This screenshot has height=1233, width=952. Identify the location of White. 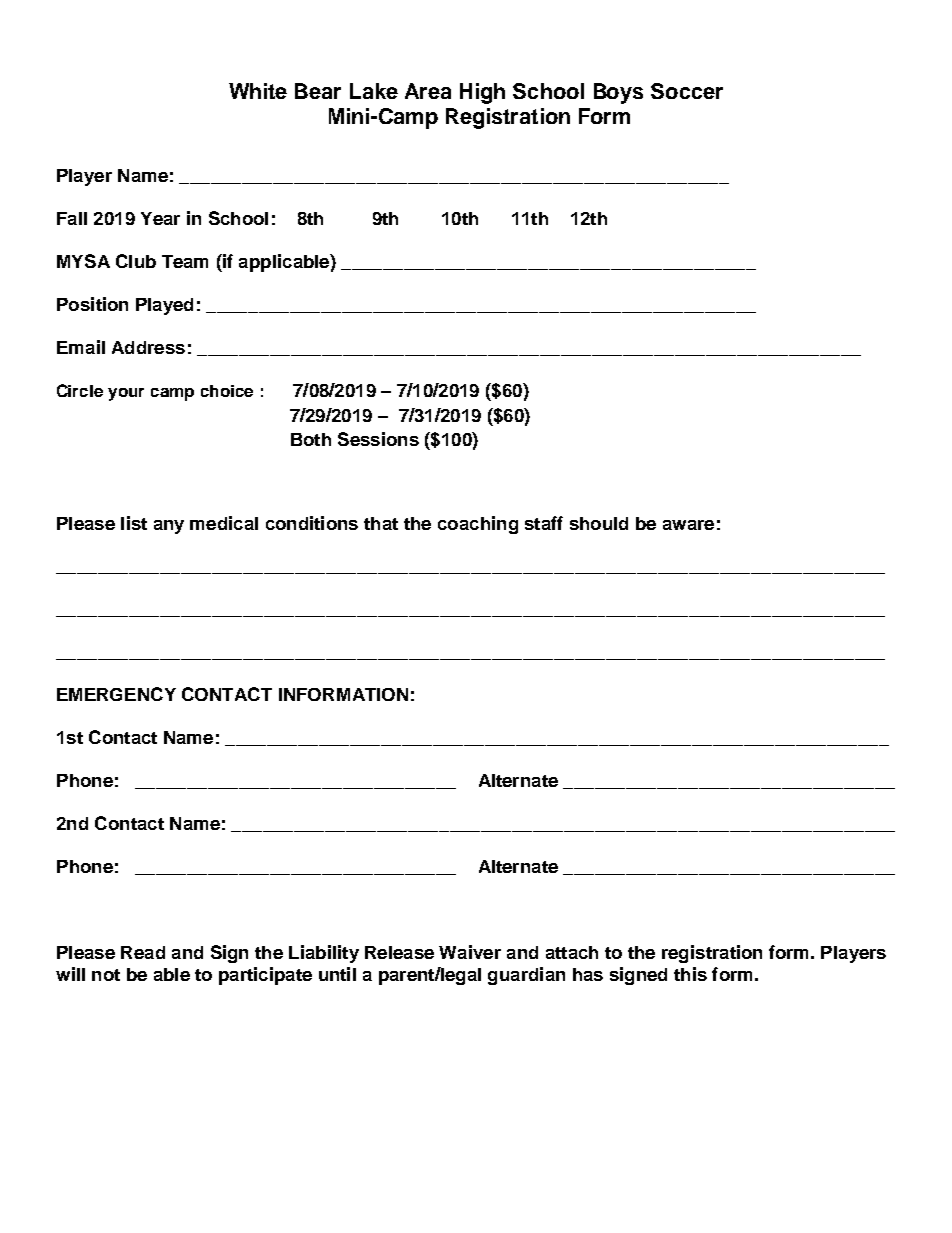
(258, 91).
